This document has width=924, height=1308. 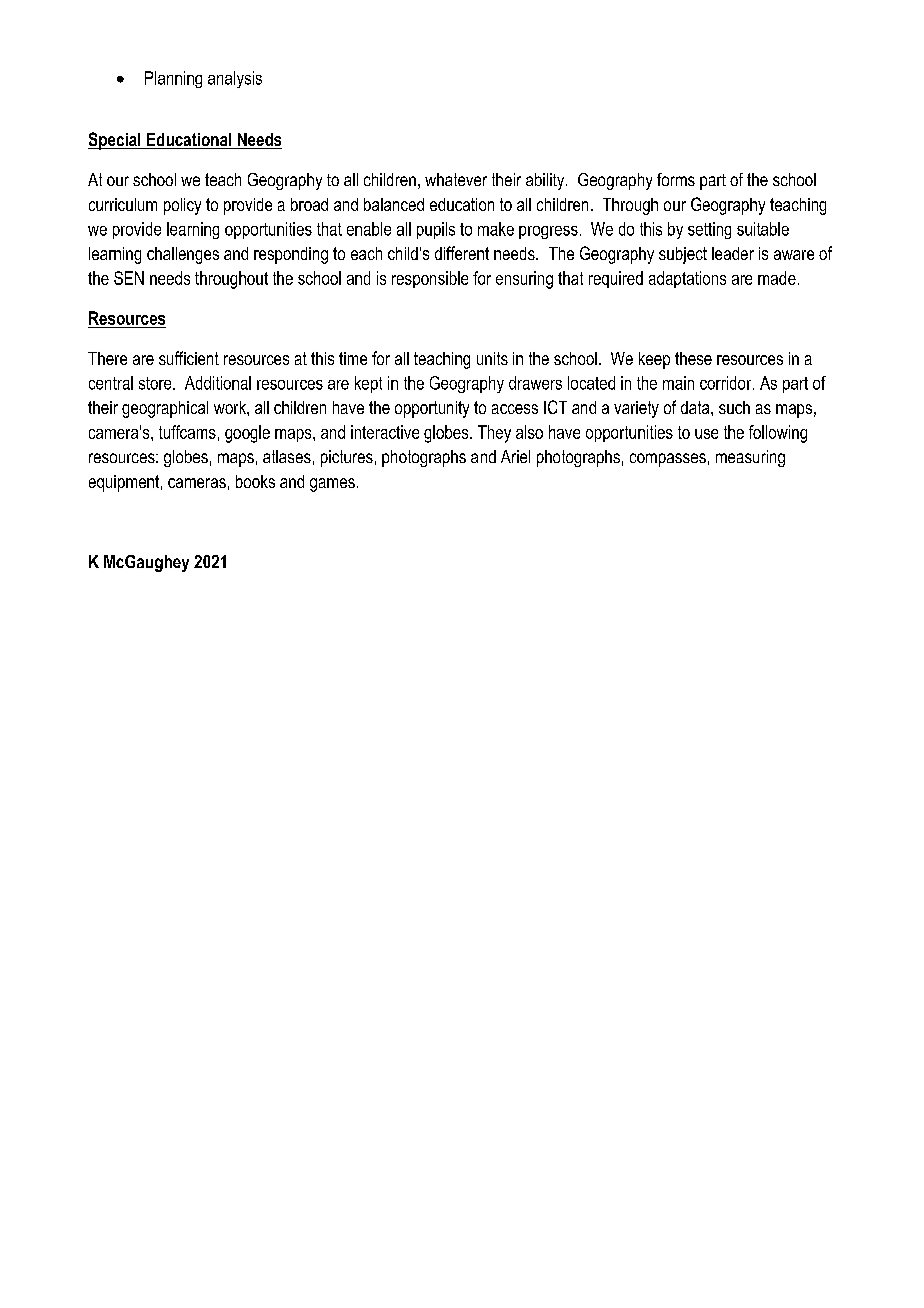 I want to click on Planning, so click(x=173, y=79).
